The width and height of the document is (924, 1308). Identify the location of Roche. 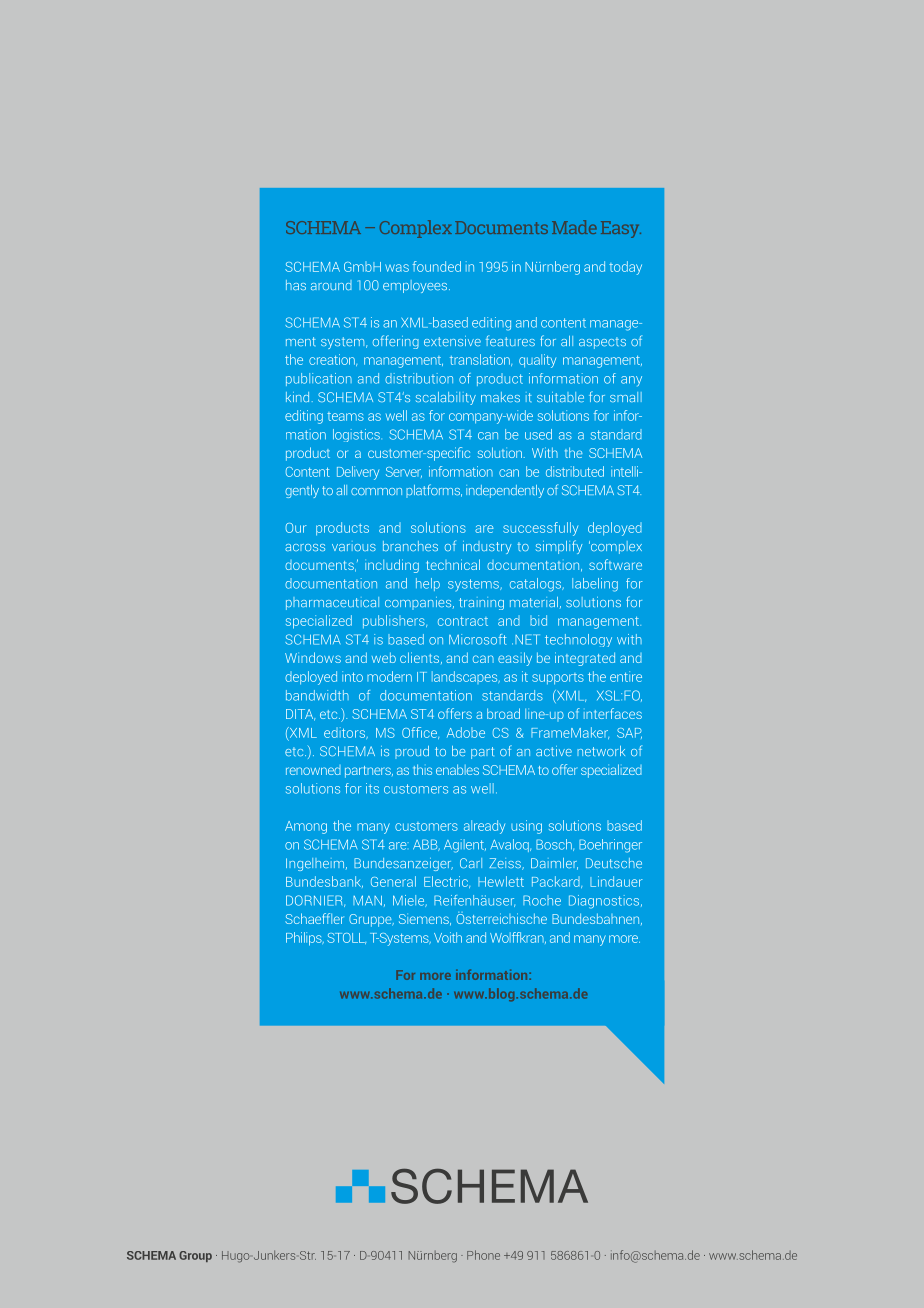
(542, 900).
